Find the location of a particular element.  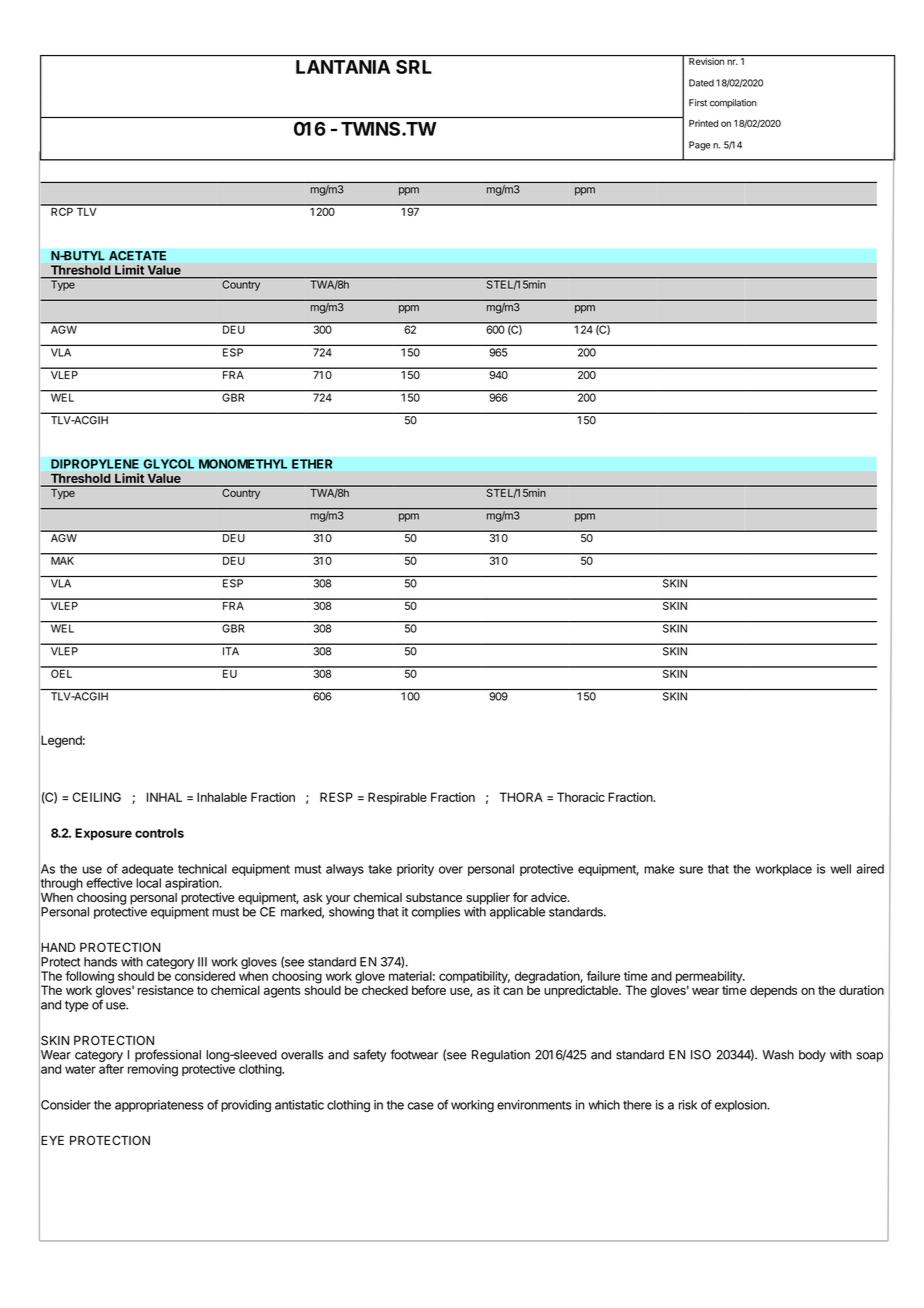

compilation is located at coordinates (733, 103).
